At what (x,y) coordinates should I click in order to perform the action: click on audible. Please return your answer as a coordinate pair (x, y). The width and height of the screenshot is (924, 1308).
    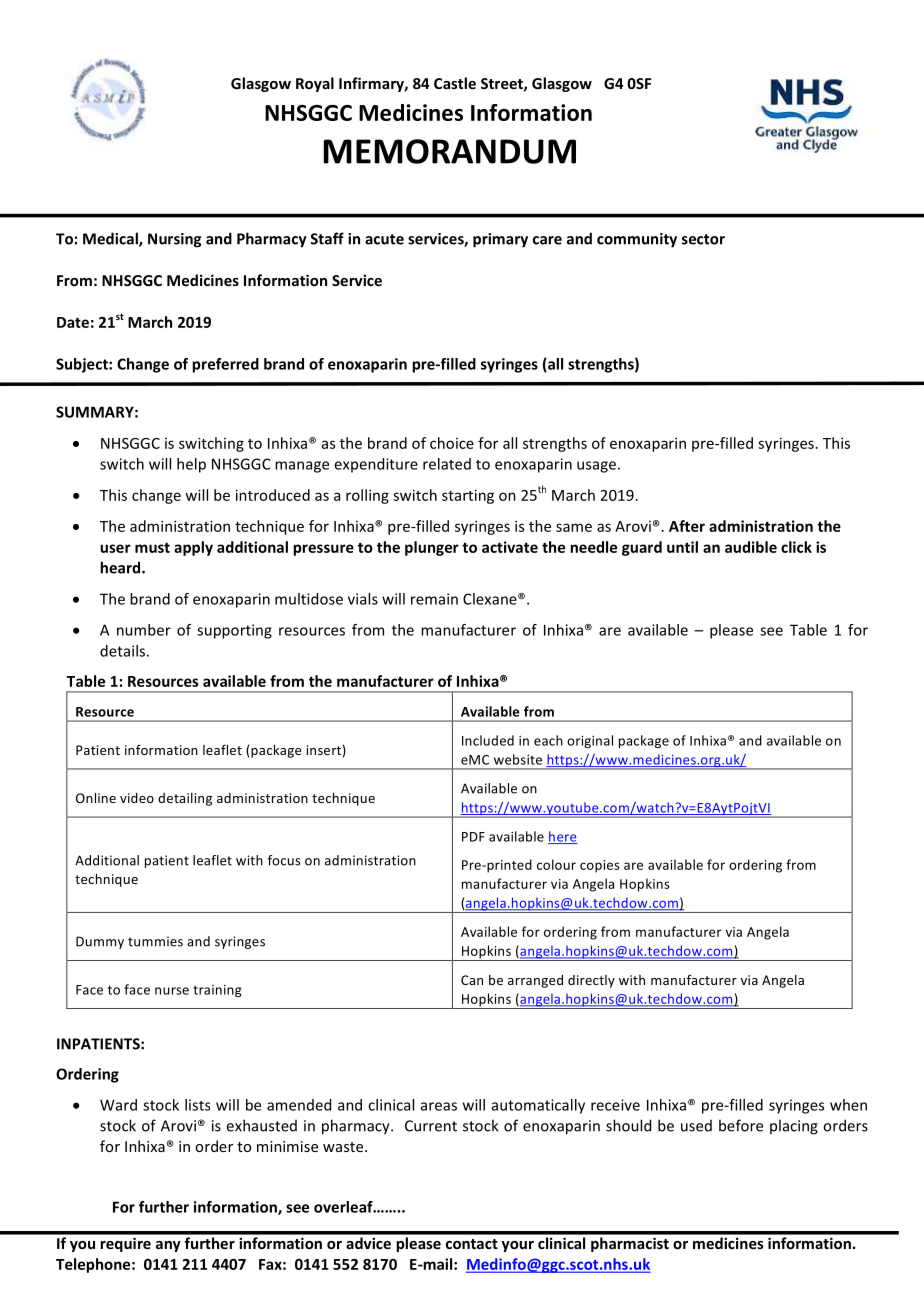
    Looking at the image, I should click on (751, 547).
